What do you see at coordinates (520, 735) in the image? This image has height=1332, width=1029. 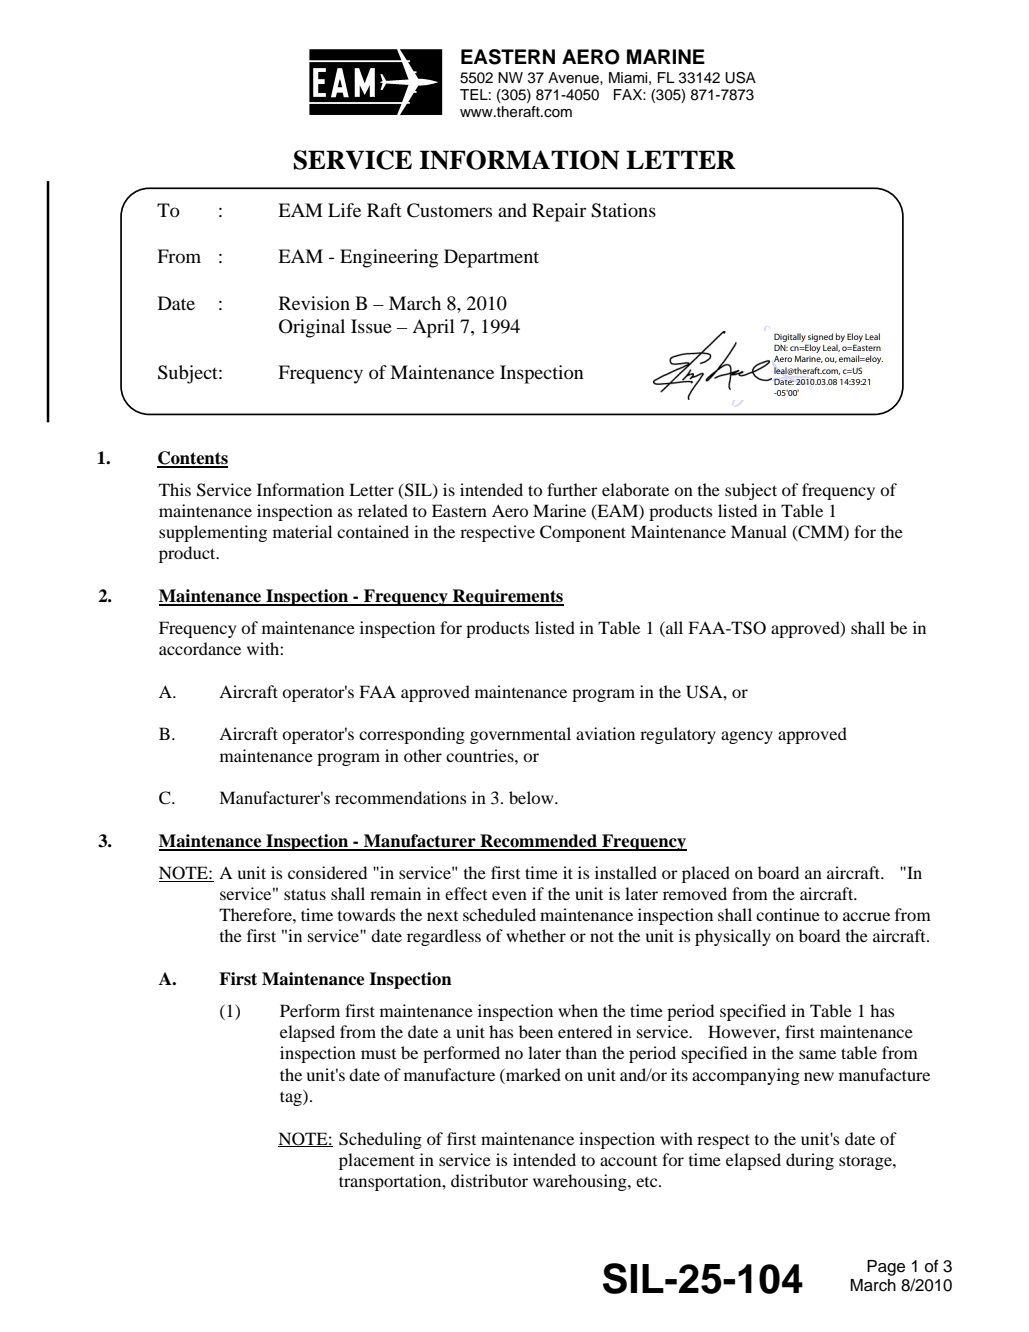 I see `governmental` at bounding box center [520, 735].
